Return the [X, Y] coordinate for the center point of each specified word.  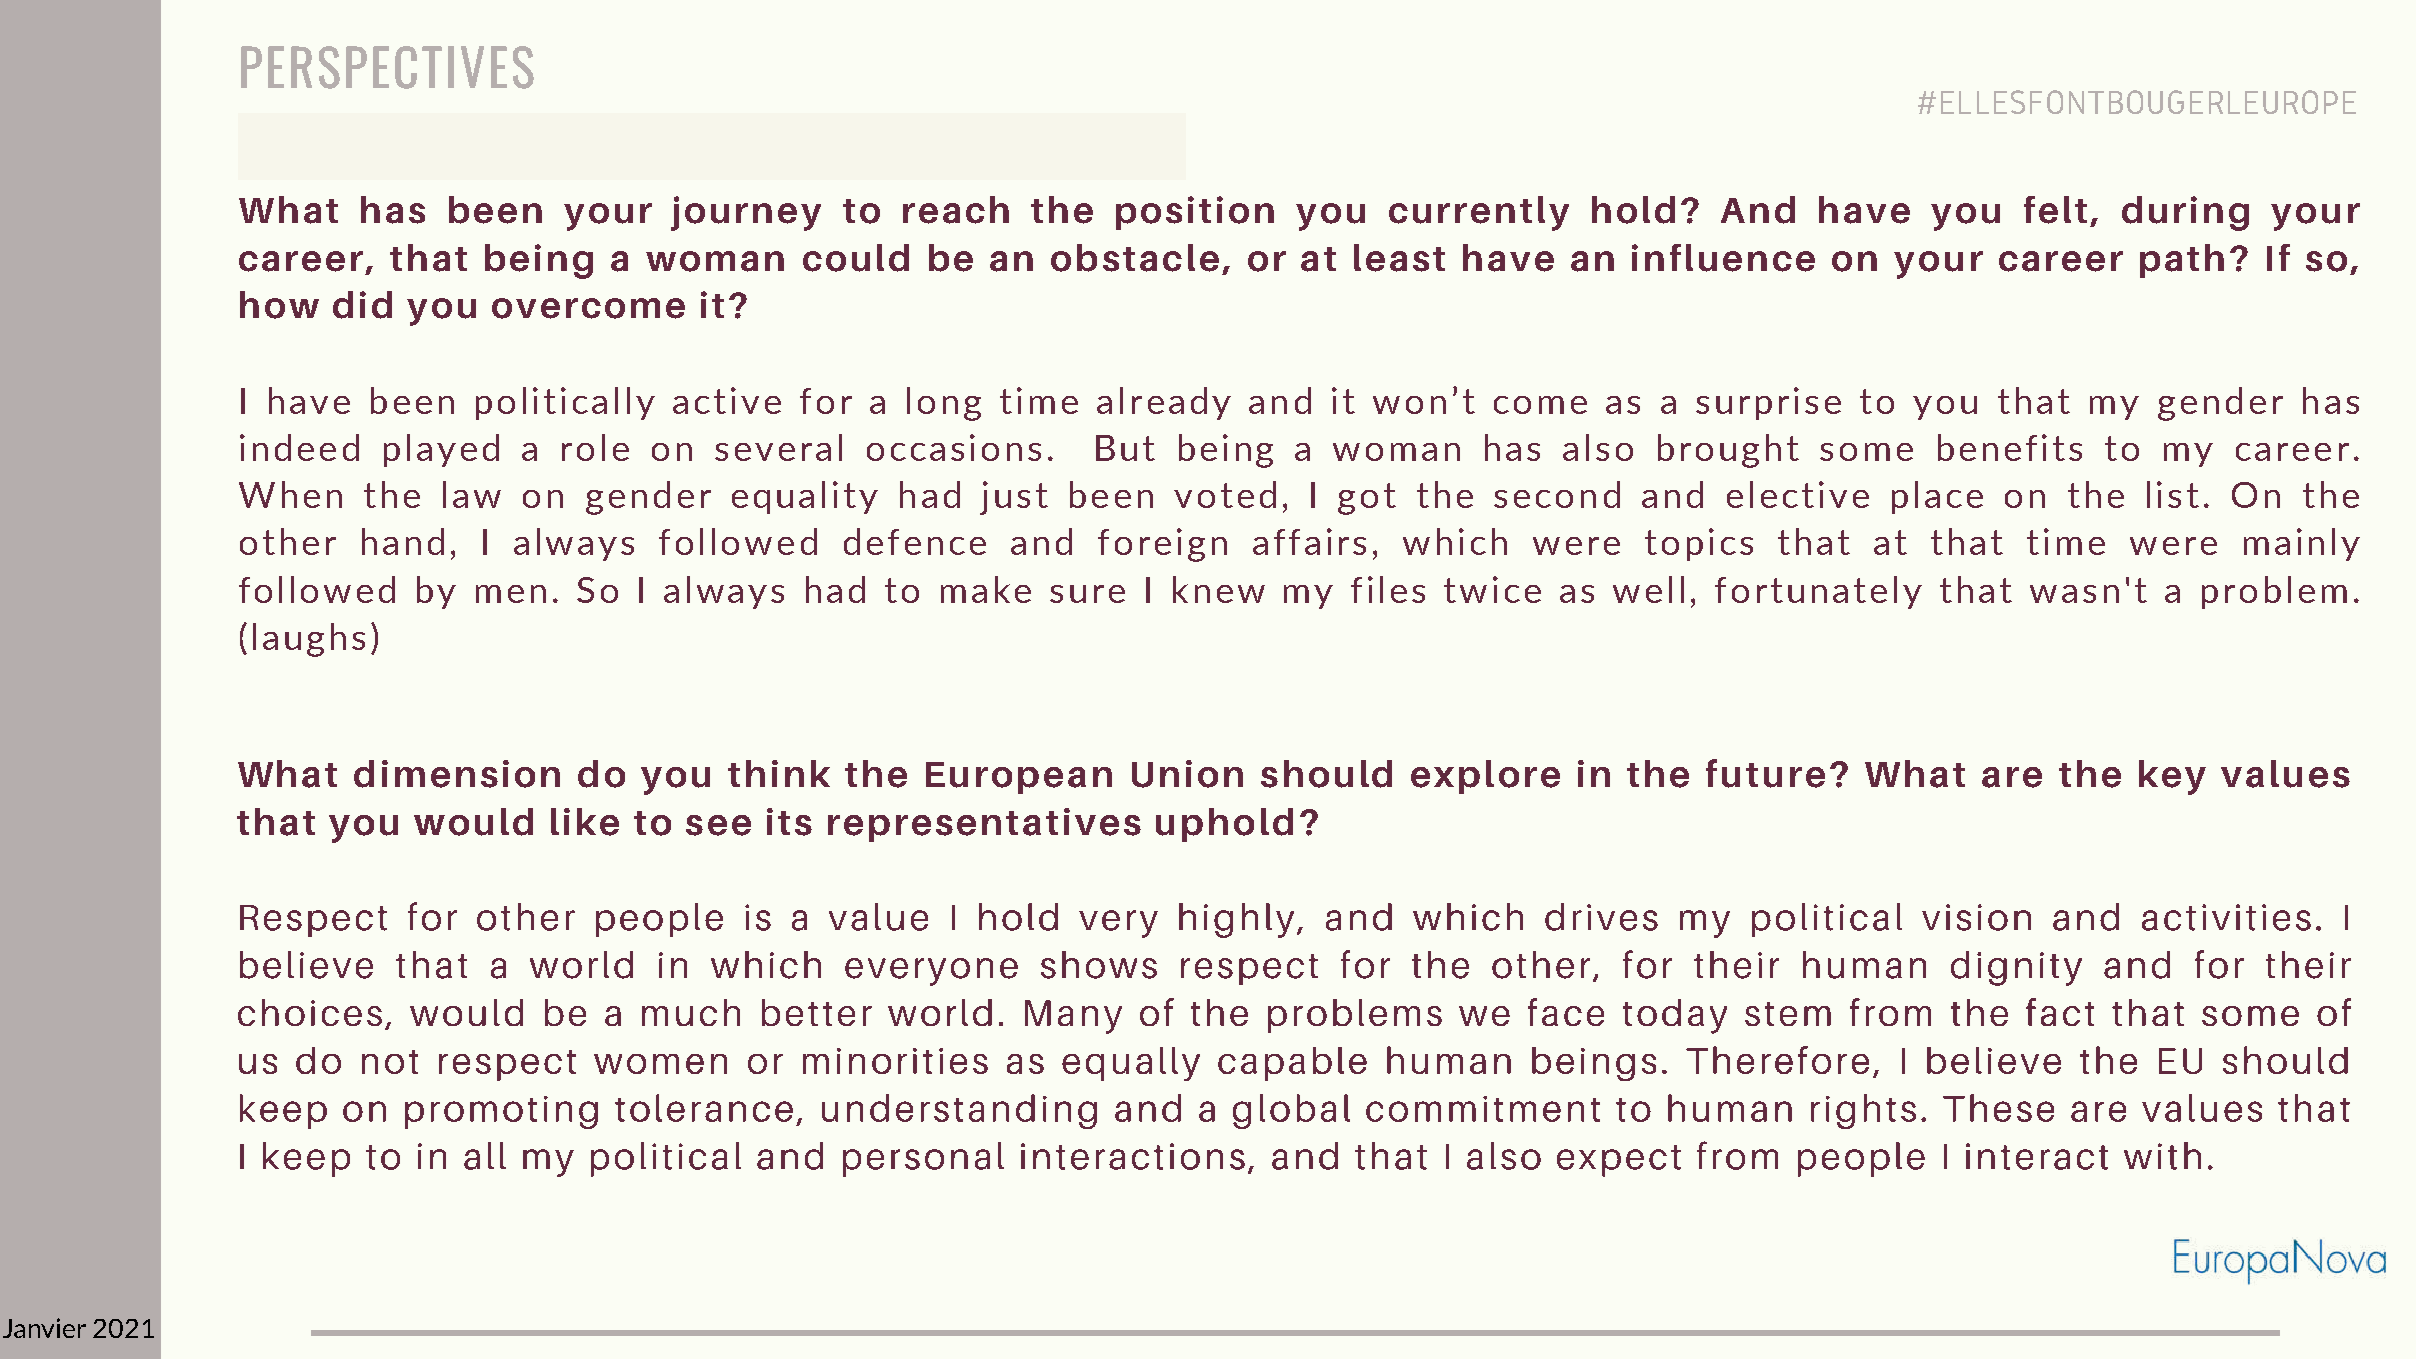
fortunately [1818, 592]
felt [2055, 210]
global [1291, 1111]
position [1195, 213]
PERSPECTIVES [387, 67]
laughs [309, 640]
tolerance [704, 1108]
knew [1219, 589]
